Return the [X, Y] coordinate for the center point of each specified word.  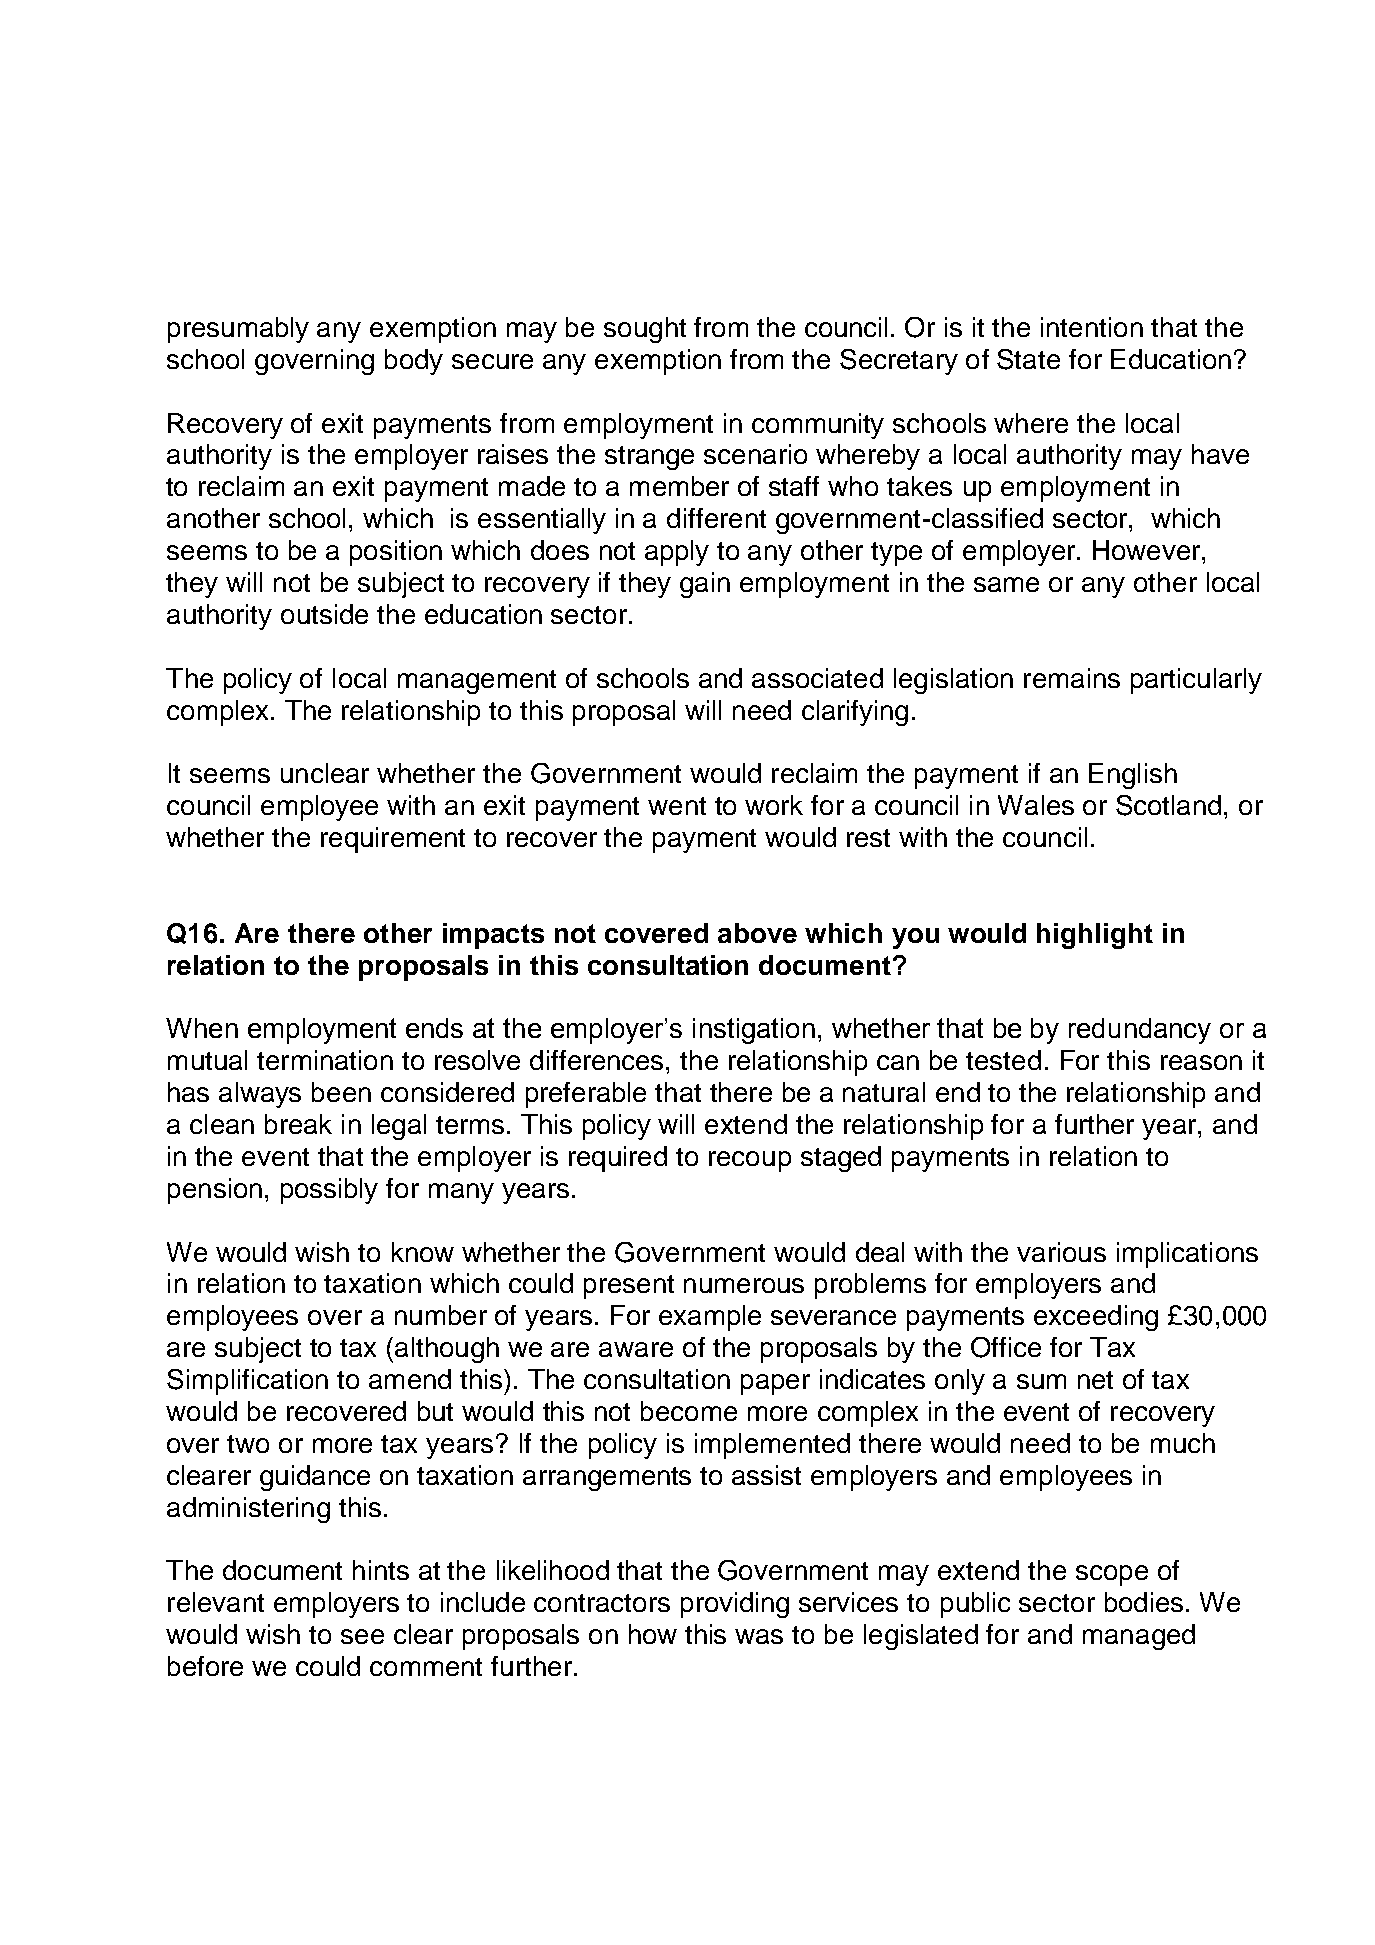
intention [1092, 327]
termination [325, 1060]
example [710, 1318]
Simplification [247, 1382]
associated [817, 678]
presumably [238, 330]
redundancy [1140, 1031]
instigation [754, 1031]
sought [645, 330]
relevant [216, 1602]
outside [324, 614]
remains [1072, 678]
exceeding [1096, 1318]
